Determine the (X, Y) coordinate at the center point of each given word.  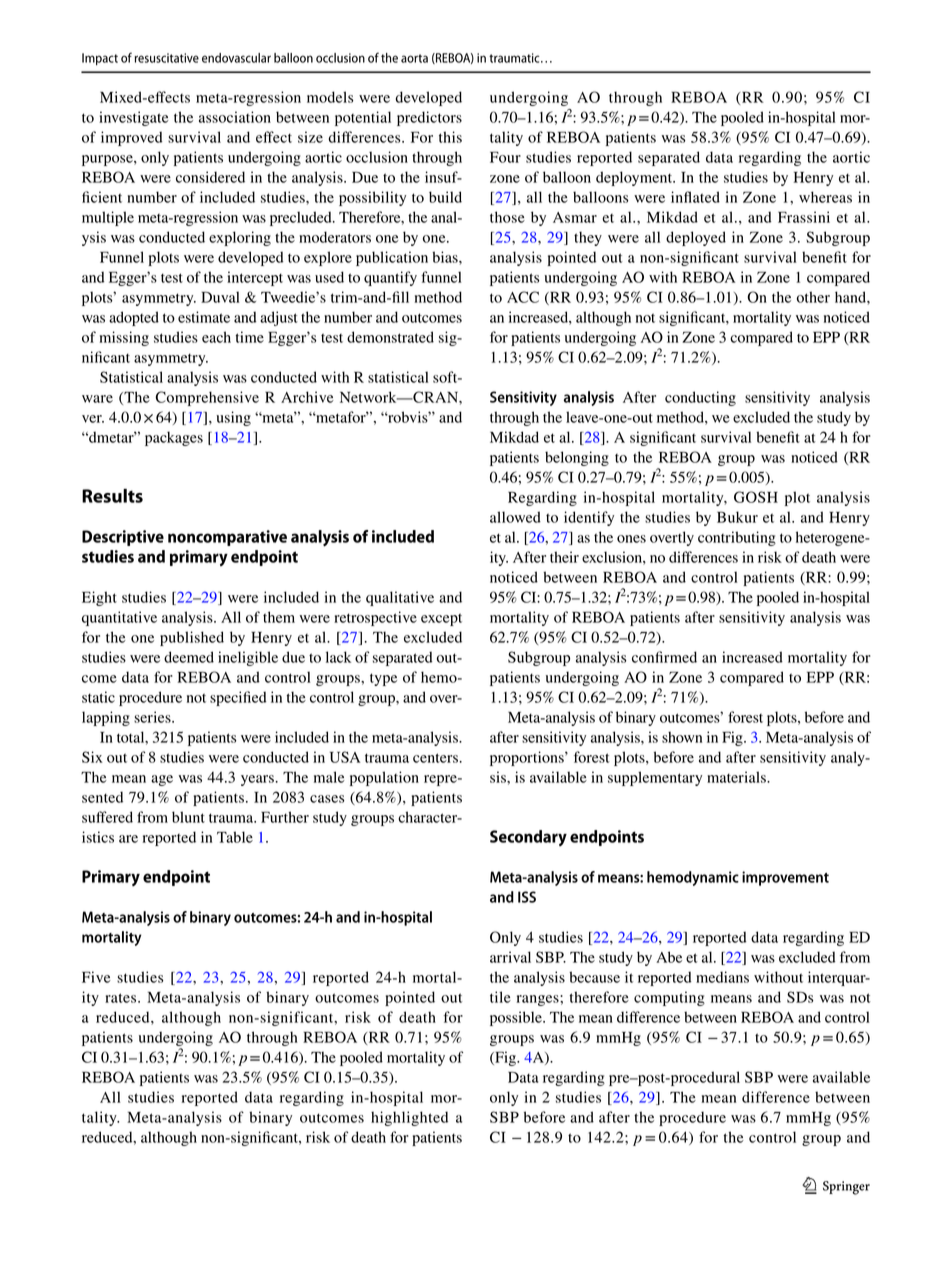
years (257, 780)
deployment (635, 178)
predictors (429, 118)
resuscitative (167, 58)
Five (96, 977)
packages (174, 438)
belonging (577, 458)
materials (737, 777)
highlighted (409, 1118)
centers (435, 758)
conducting (700, 398)
